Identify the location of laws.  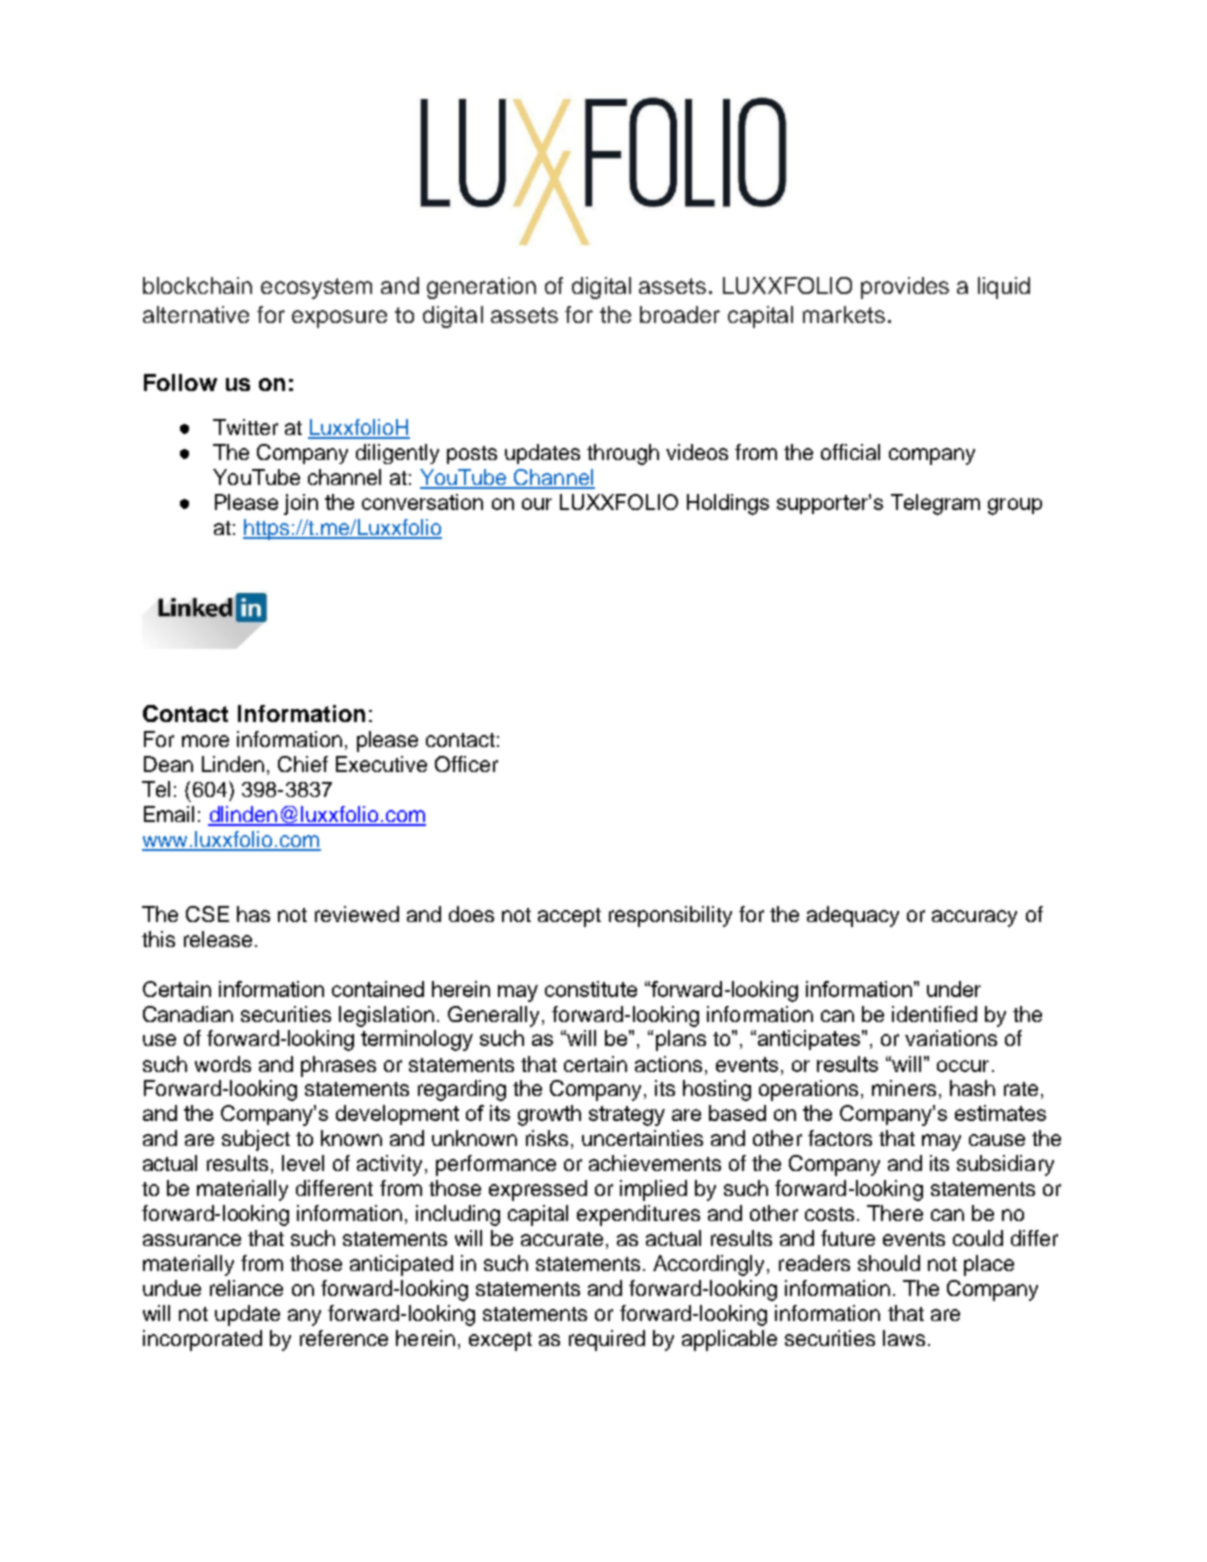
(904, 1338).
